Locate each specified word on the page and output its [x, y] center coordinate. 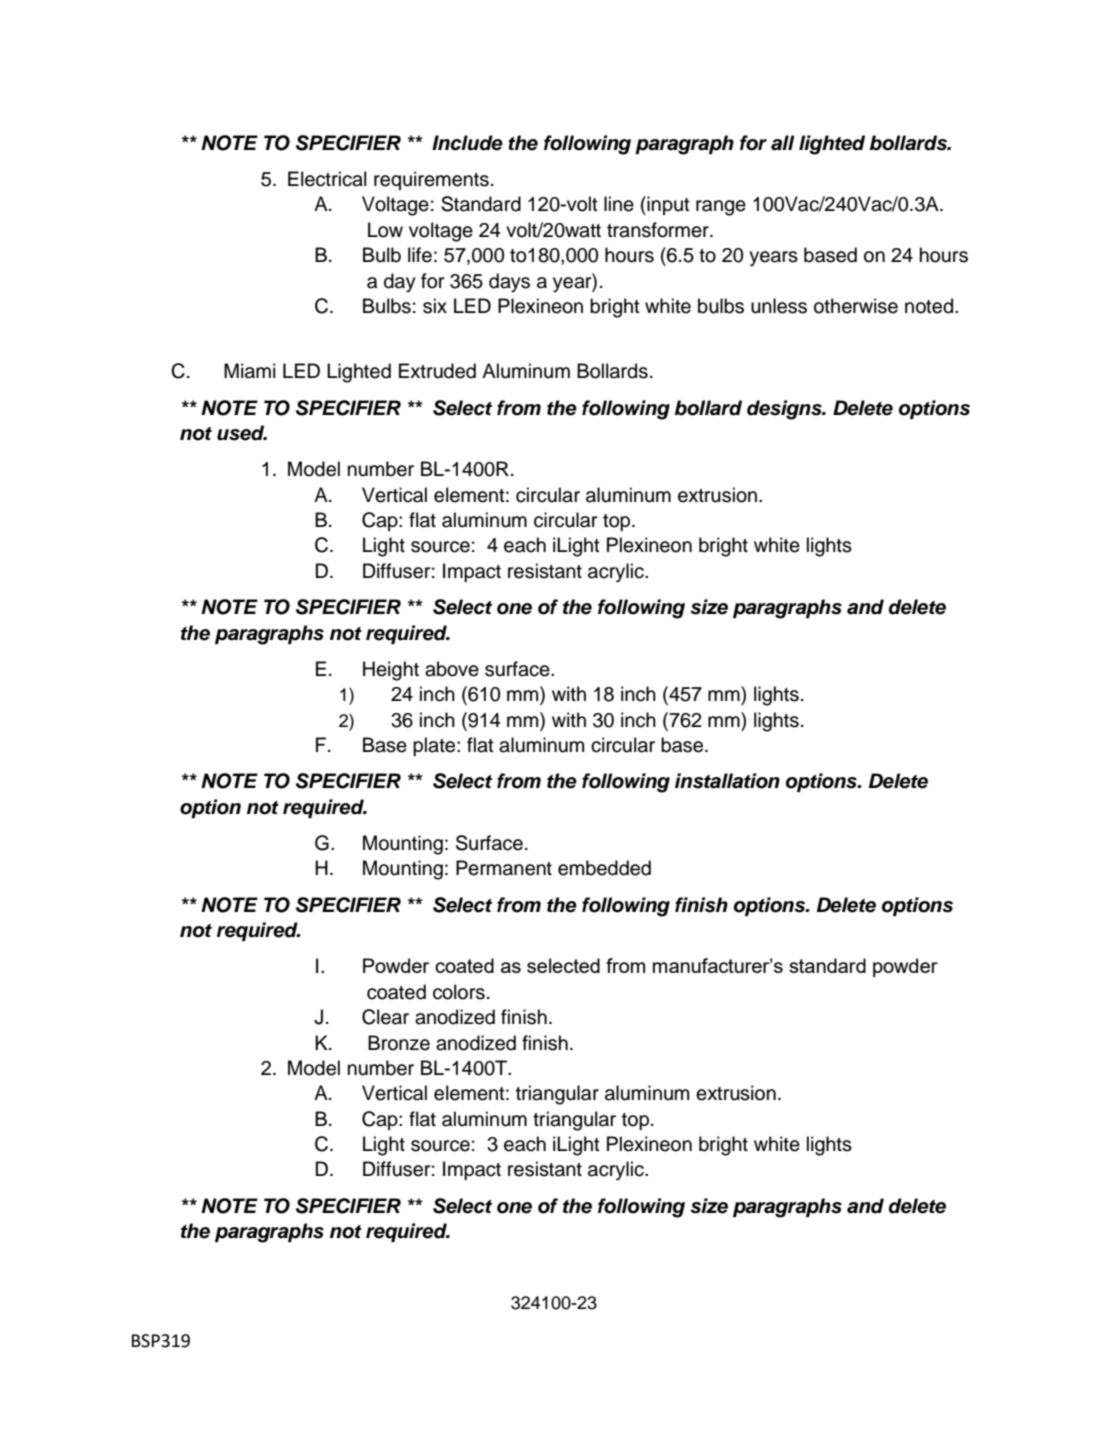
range [721, 208]
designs [785, 410]
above [452, 669]
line [619, 204]
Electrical [327, 179]
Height [391, 671]
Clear [385, 1017]
